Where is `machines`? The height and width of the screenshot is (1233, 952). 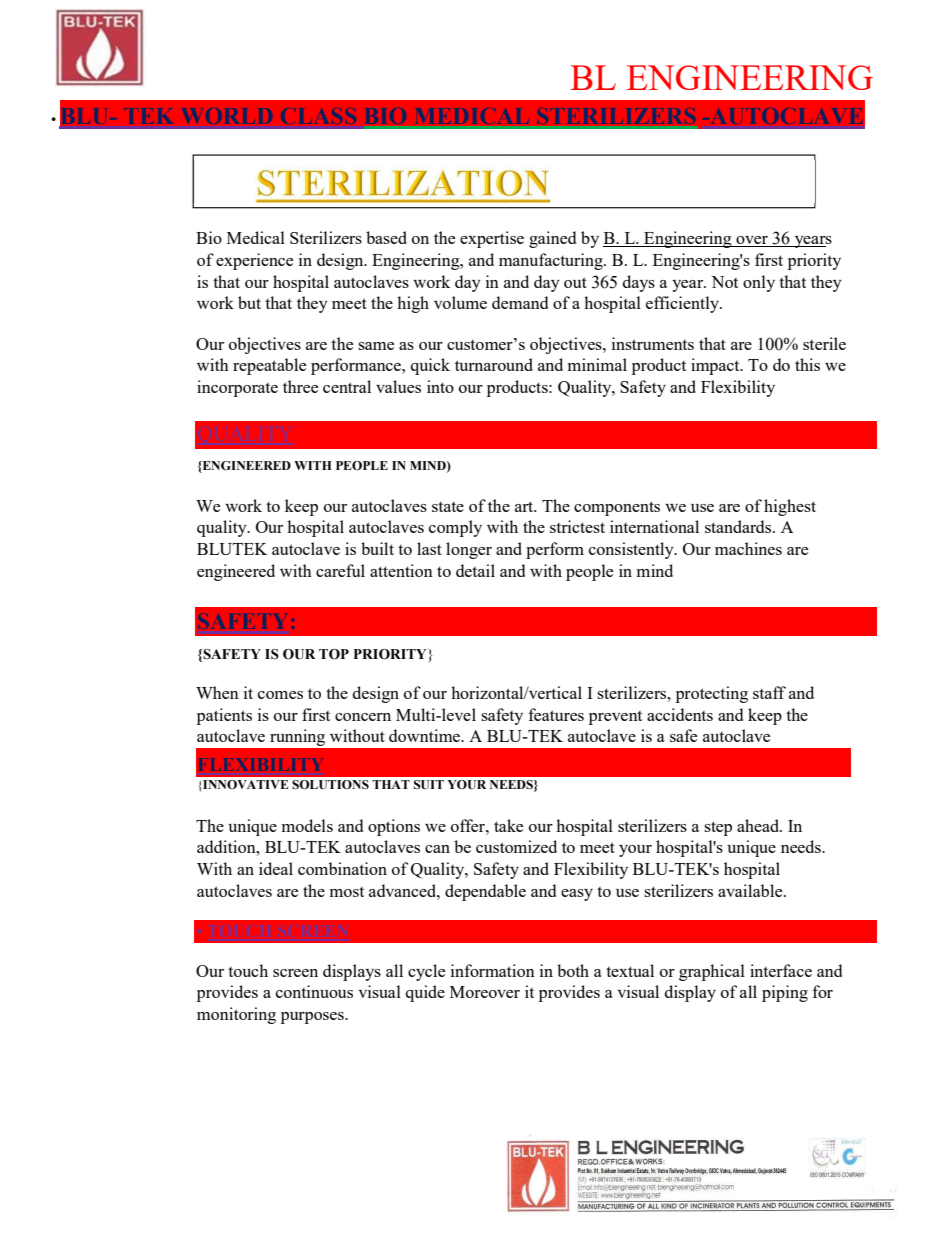 machines is located at coordinates (748, 548).
